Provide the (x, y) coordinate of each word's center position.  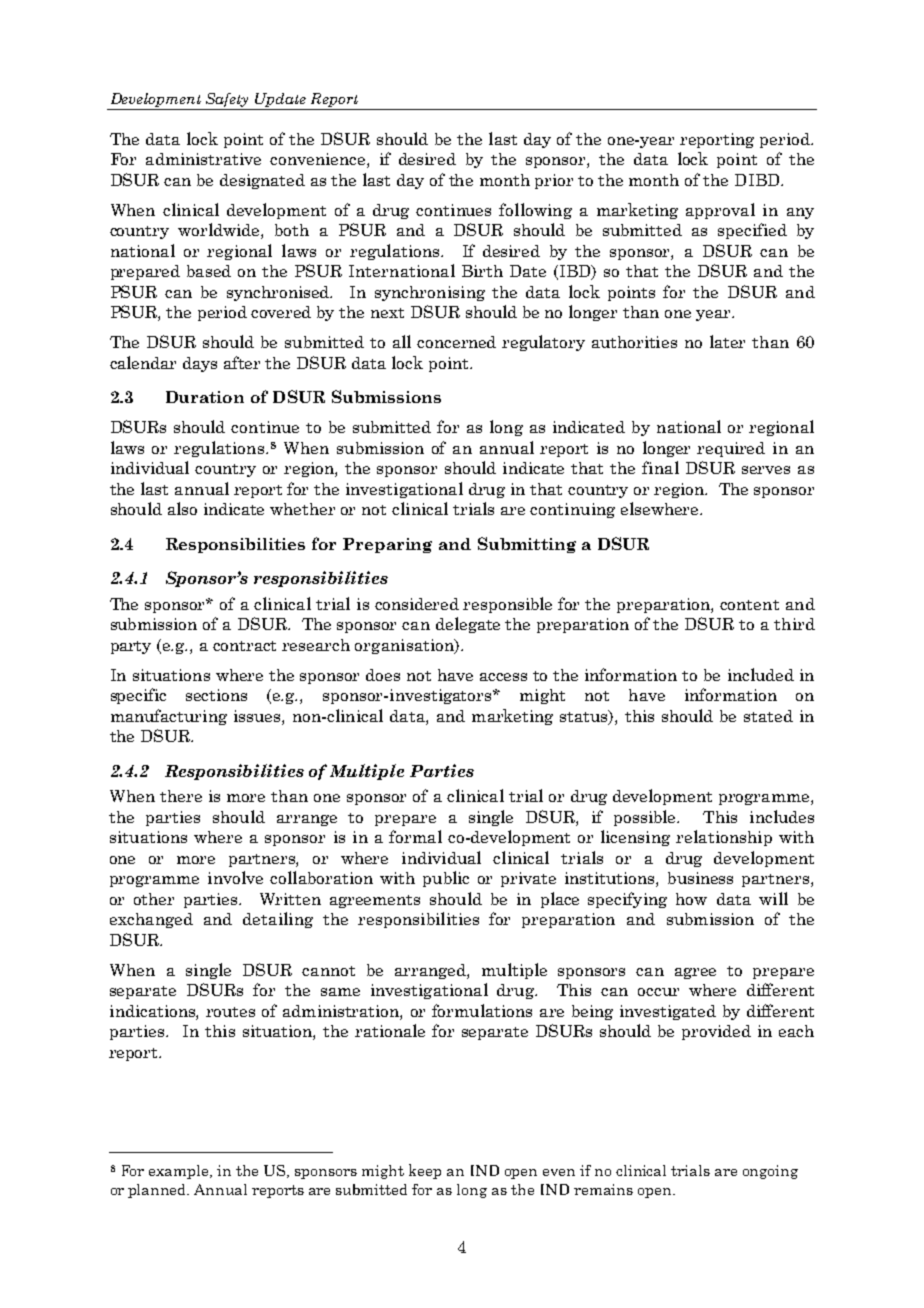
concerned (456, 342)
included (761, 674)
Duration (205, 397)
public (446, 879)
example (180, 1172)
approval (720, 211)
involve (235, 877)
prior (554, 181)
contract (244, 646)
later (727, 341)
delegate (468, 625)
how (691, 899)
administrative (203, 159)
